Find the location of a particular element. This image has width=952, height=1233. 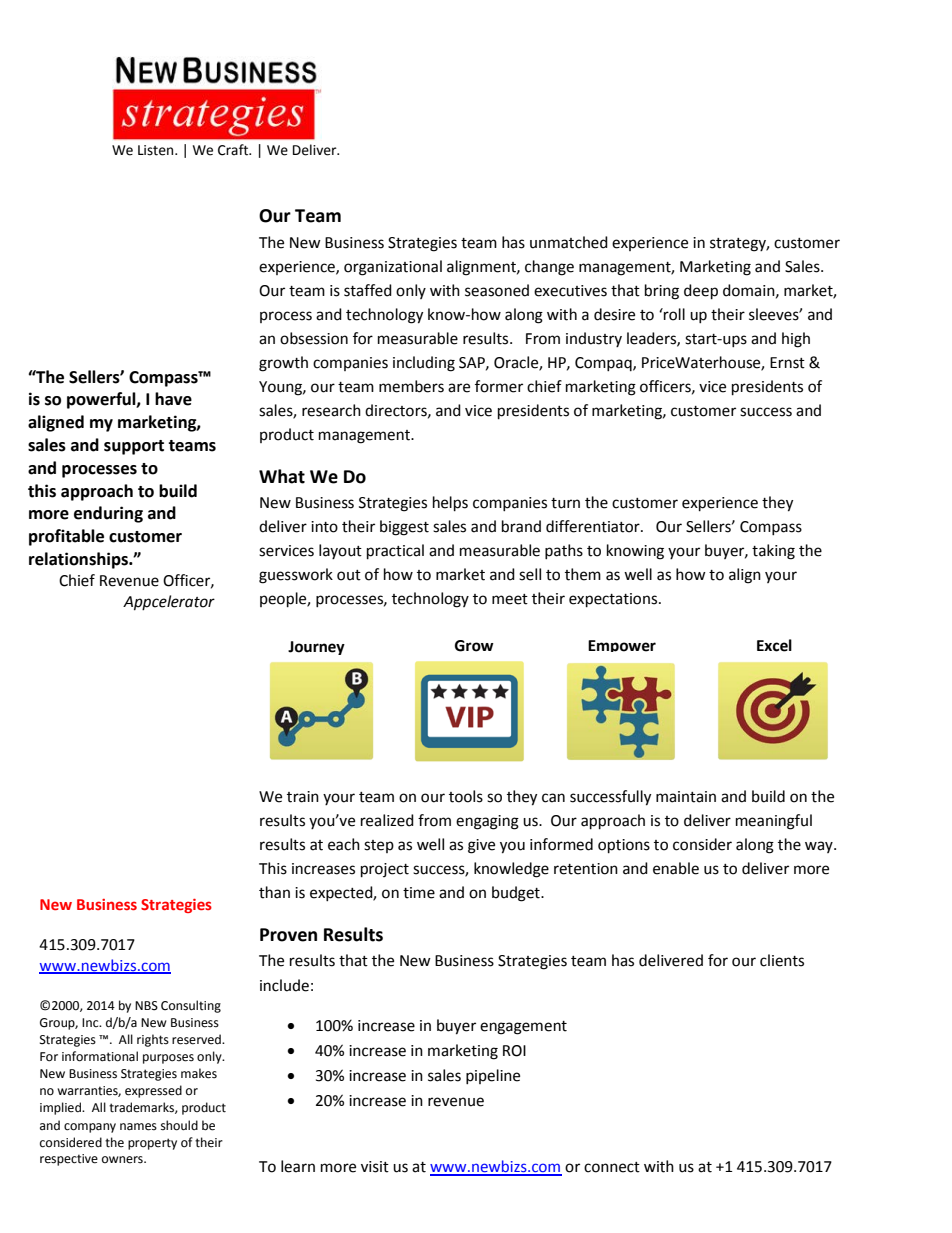

deep is located at coordinates (701, 292).
